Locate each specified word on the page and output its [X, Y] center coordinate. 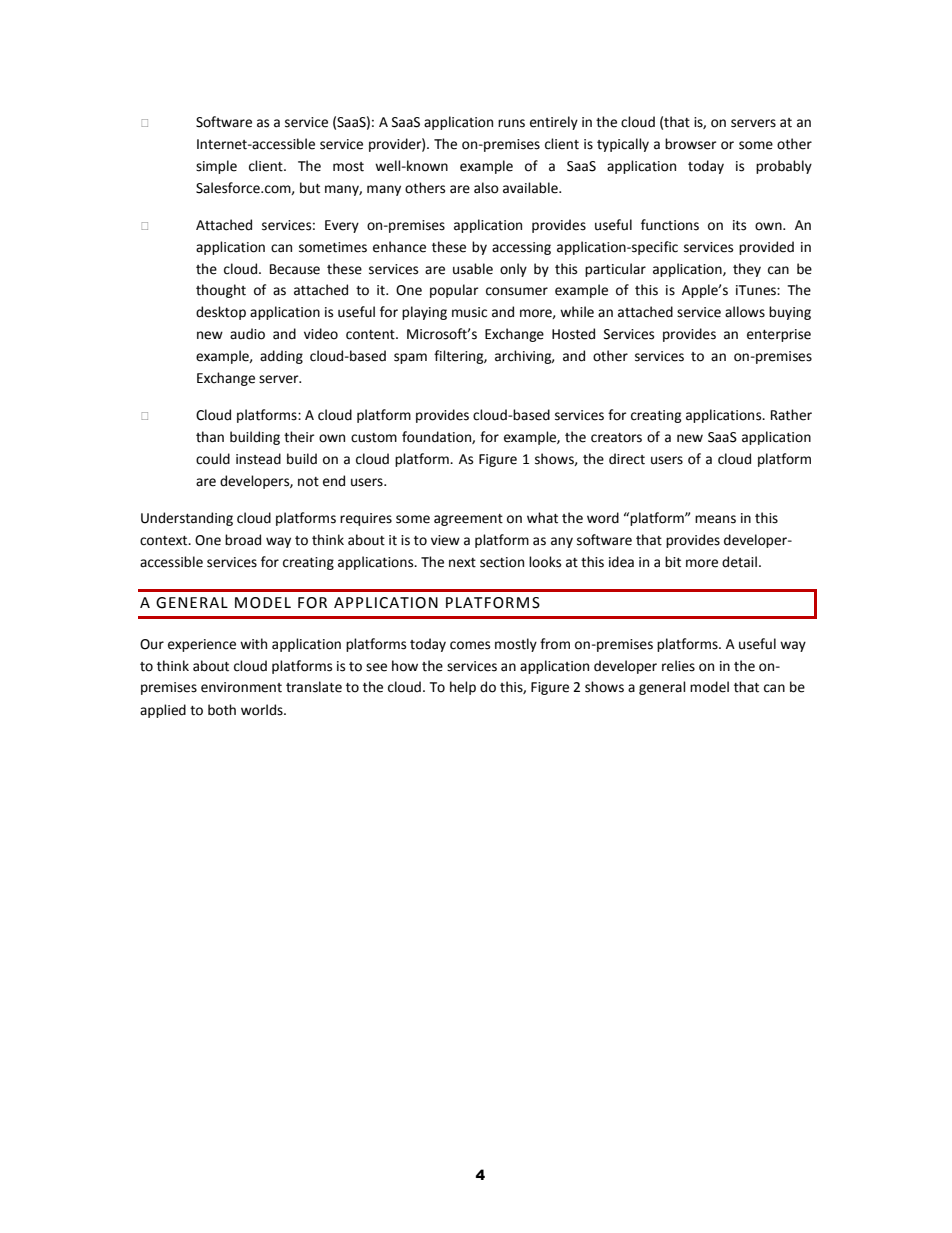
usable [473, 269]
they [747, 270]
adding [281, 357]
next [462, 563]
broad [243, 540]
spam [410, 358]
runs [511, 123]
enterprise [779, 335]
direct [627, 459]
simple [216, 167]
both [222, 710]
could [213, 459]
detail [739, 562]
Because [295, 269]
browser [691, 144]
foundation [437, 437]
